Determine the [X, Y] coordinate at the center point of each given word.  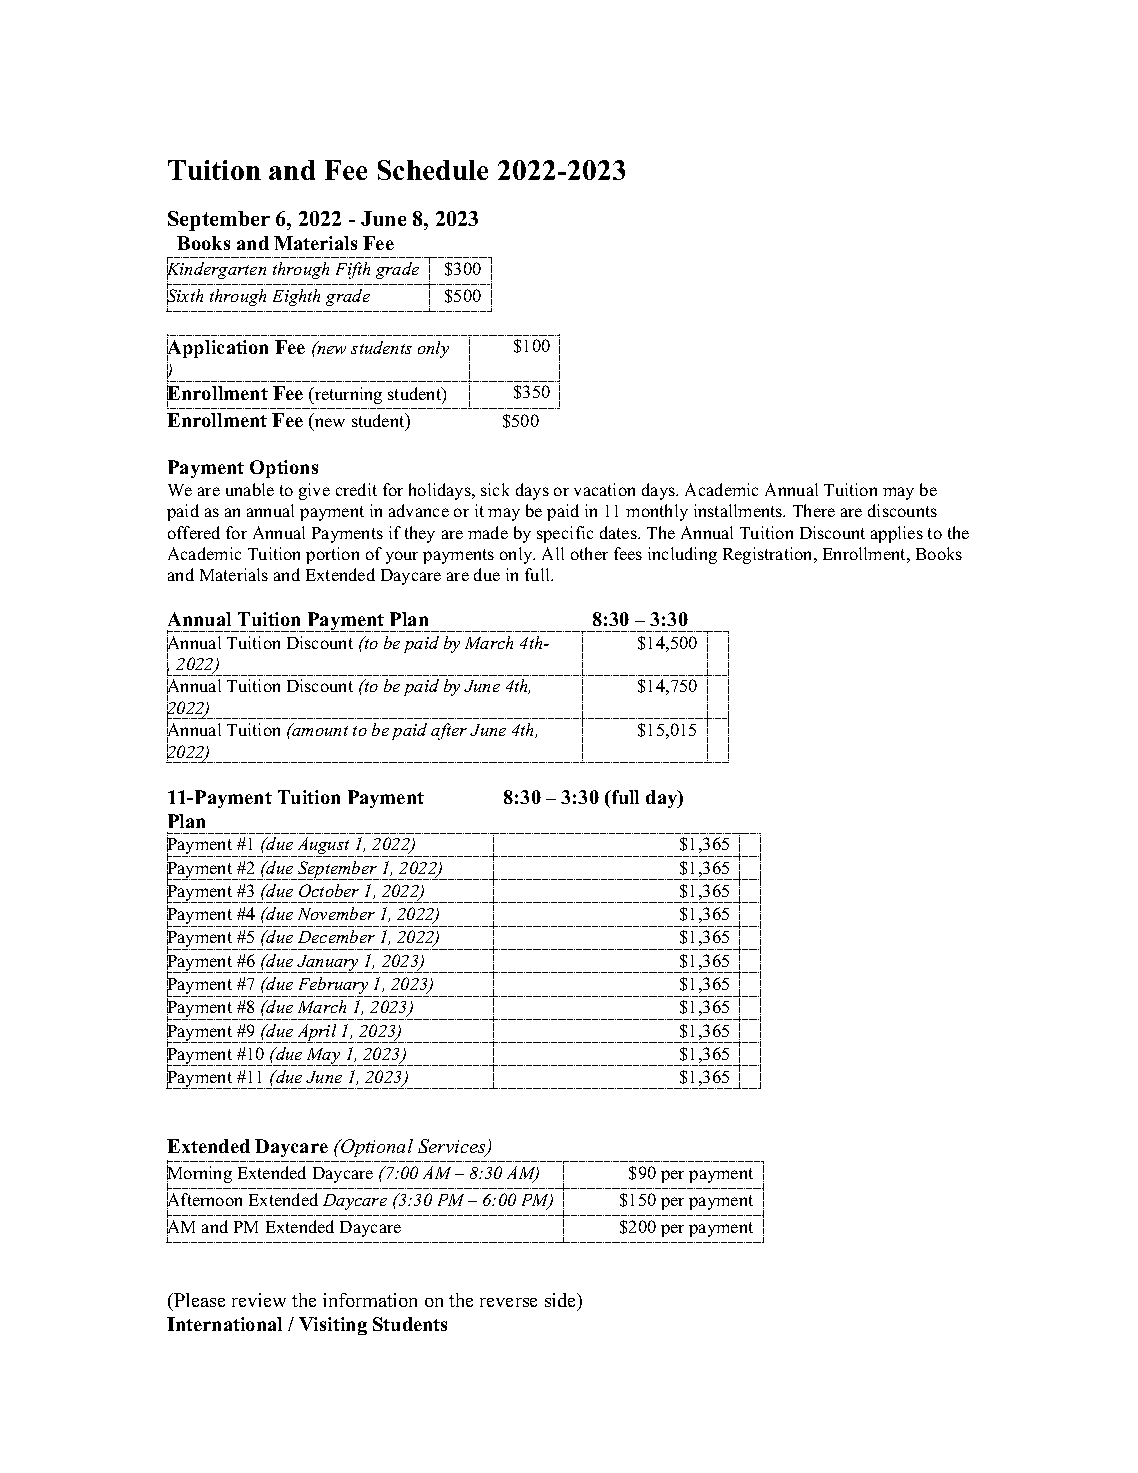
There [814, 510]
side [562, 1302]
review [259, 1300]
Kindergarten [216, 271]
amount [319, 730]
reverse [508, 1302]
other [589, 553]
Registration [769, 555]
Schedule [433, 170]
